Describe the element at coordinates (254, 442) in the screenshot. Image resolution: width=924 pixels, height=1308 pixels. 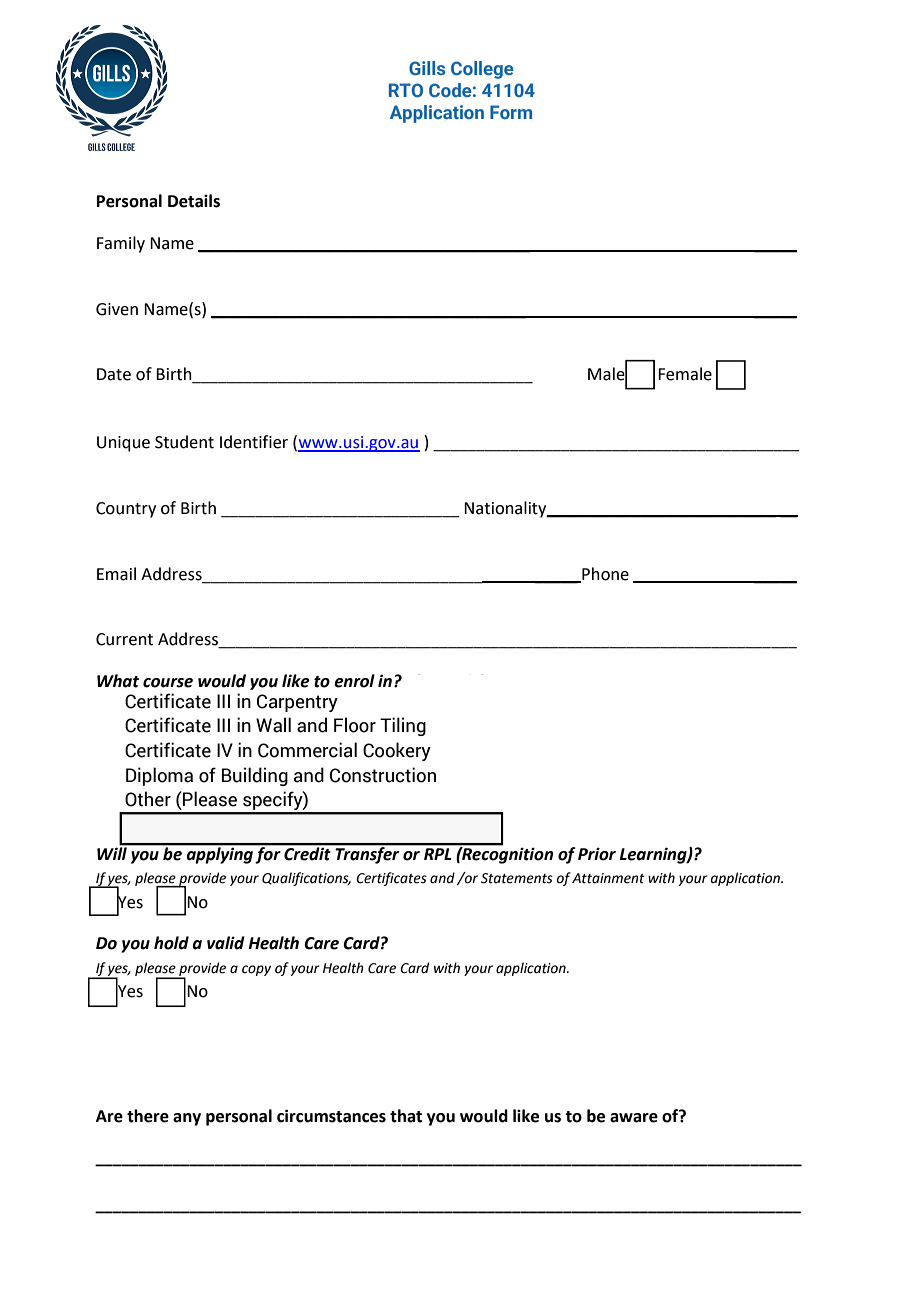
I see `Identifier` at that location.
